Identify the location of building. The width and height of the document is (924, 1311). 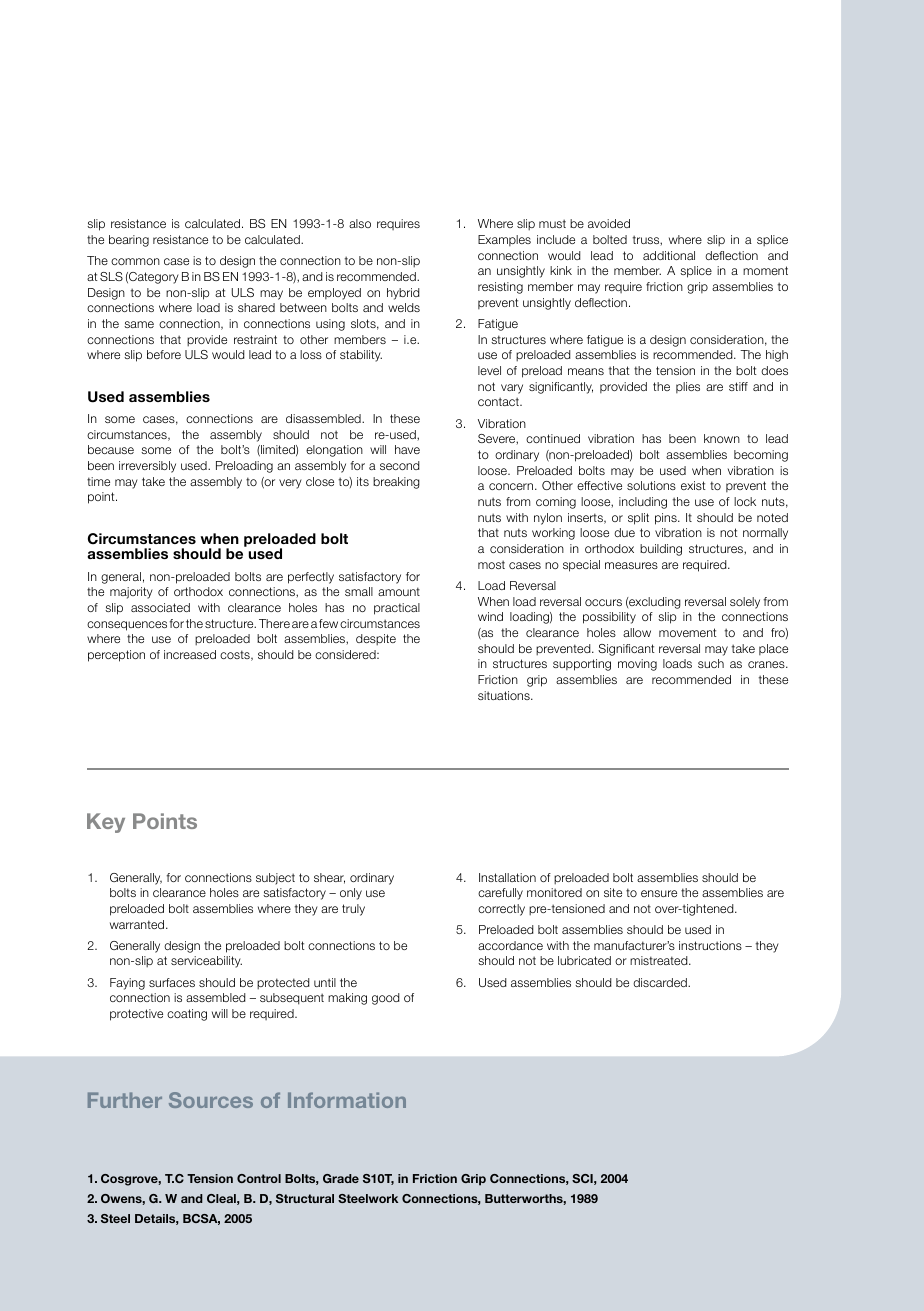
(661, 550).
